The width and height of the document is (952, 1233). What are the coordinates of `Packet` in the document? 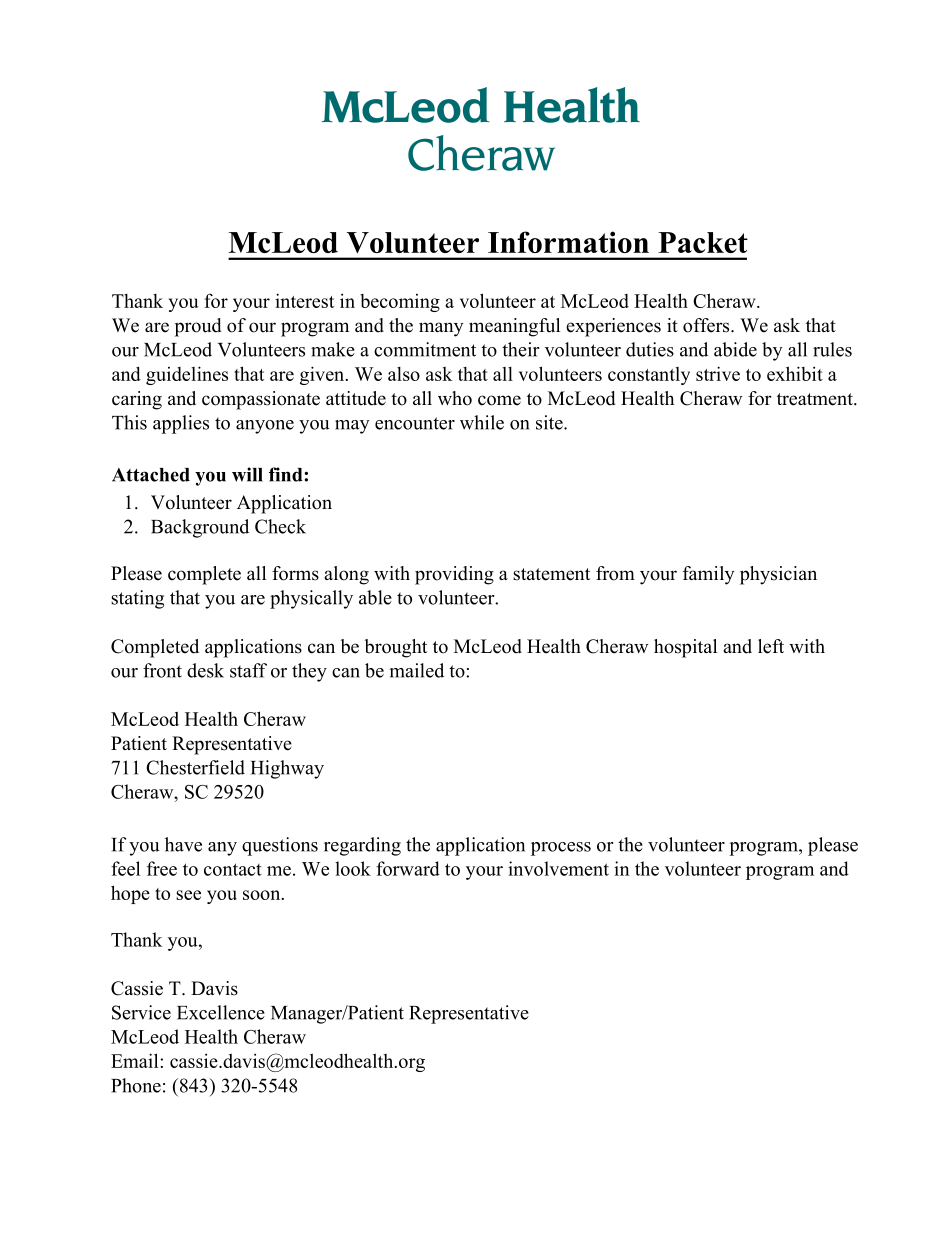 It's located at (703, 242).
